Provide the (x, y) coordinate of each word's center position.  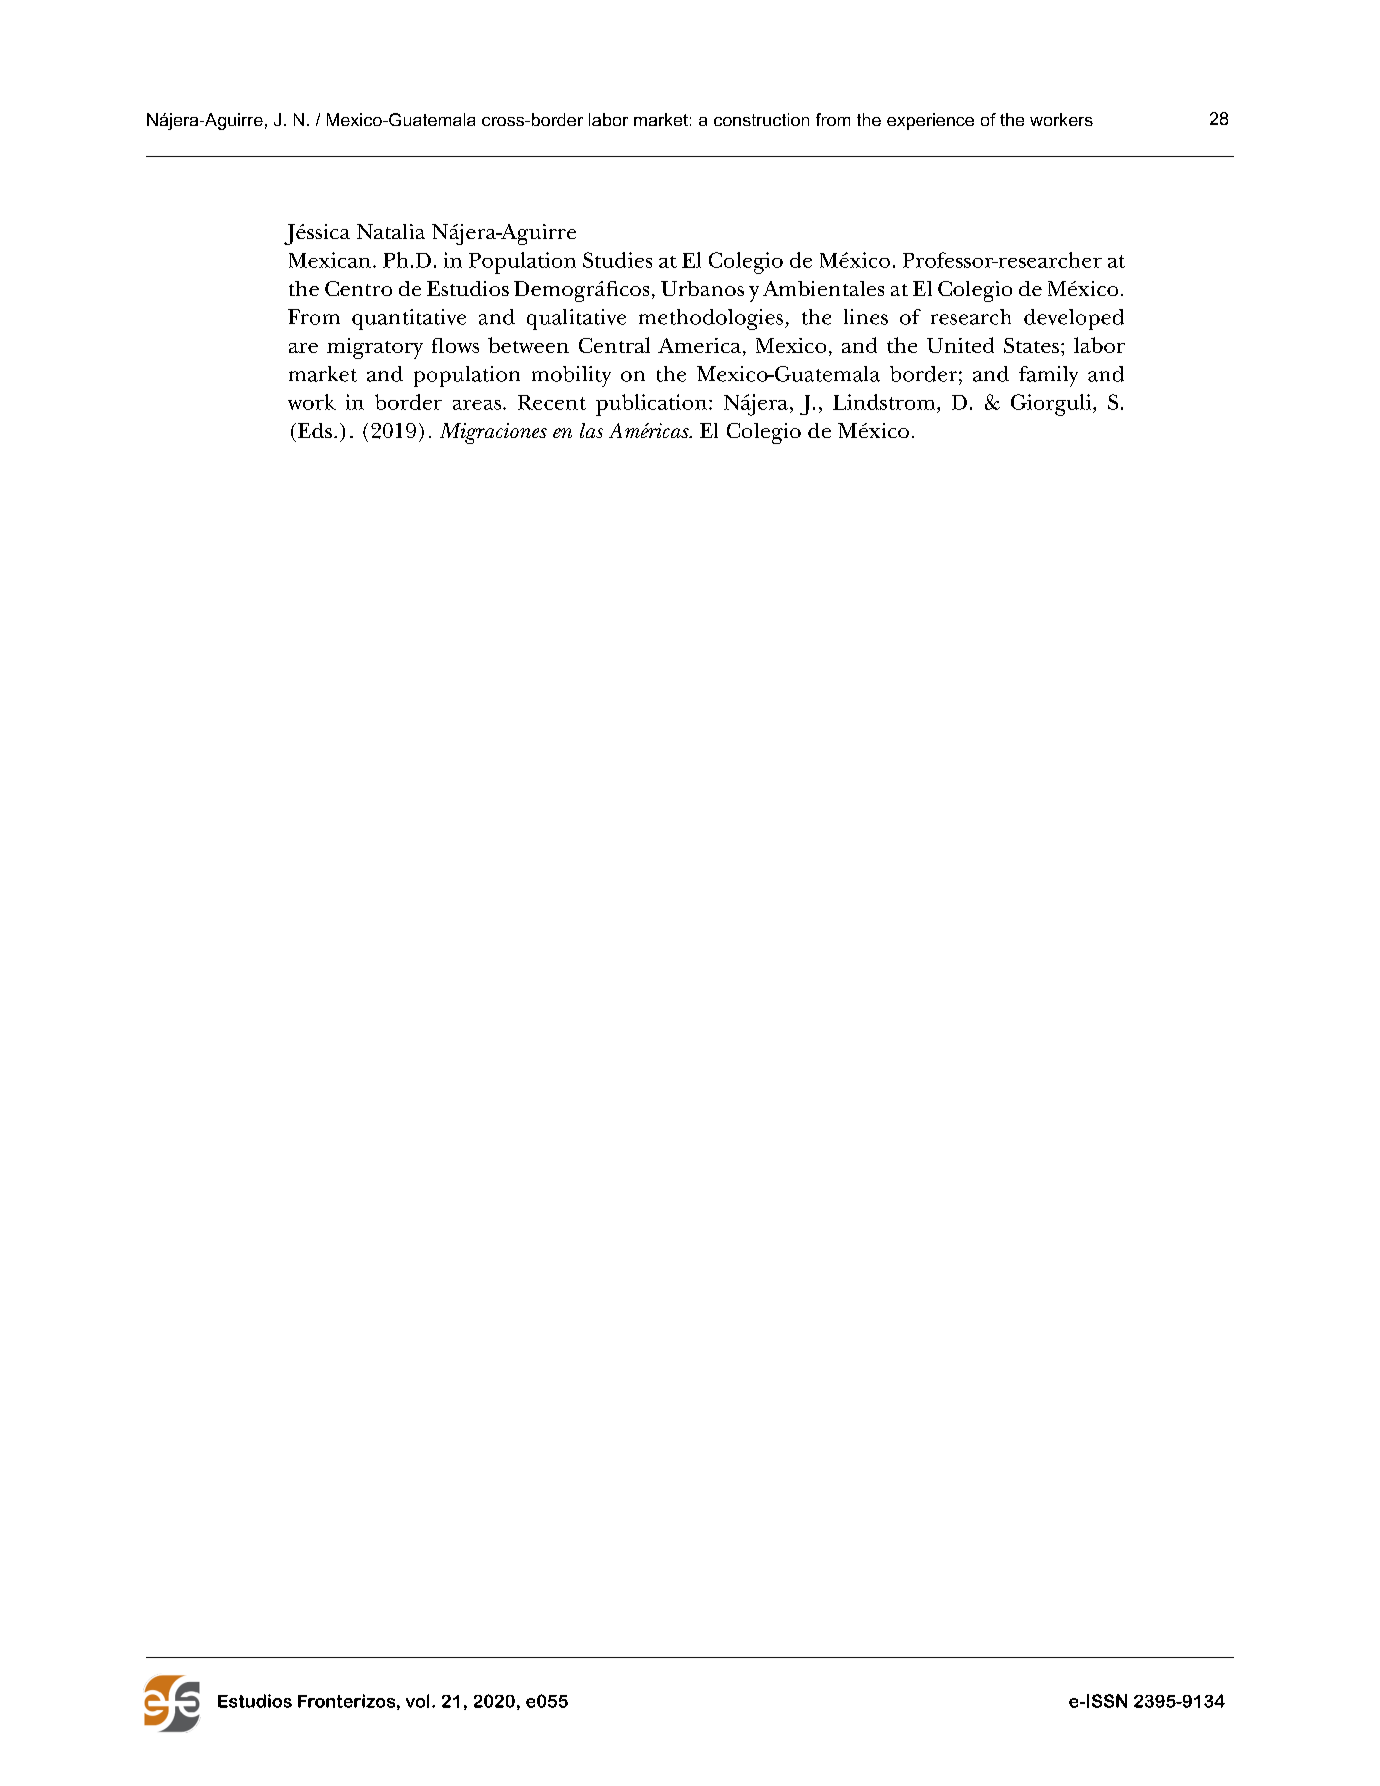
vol (417, 1701)
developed (1074, 319)
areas (478, 405)
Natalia (391, 231)
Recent (552, 402)
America (701, 347)
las (591, 430)
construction (761, 119)
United (960, 345)
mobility (571, 376)
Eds (315, 430)
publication (651, 405)
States (1031, 345)
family (1048, 376)
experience (930, 121)
